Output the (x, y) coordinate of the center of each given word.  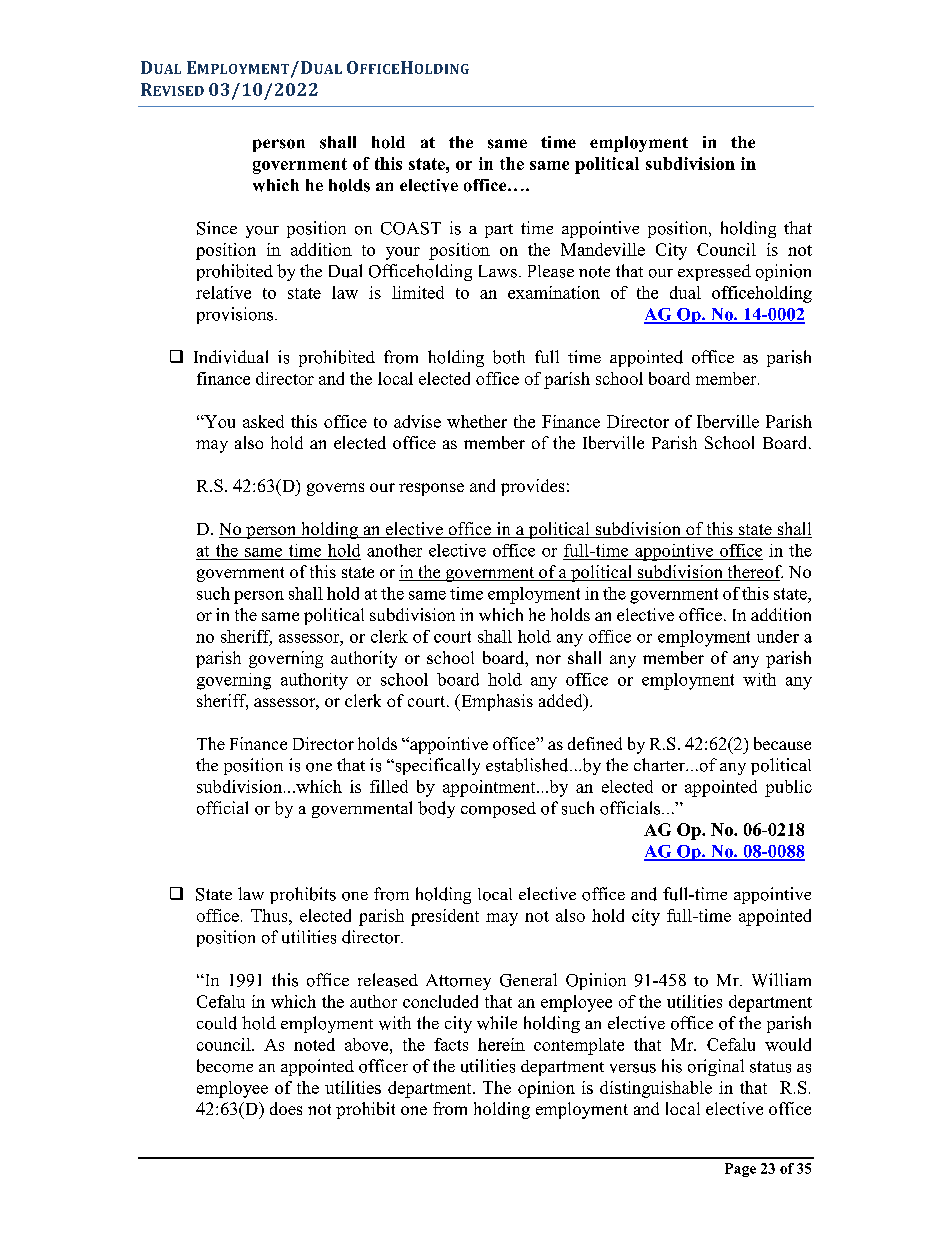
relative (223, 292)
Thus (270, 915)
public (788, 788)
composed (498, 810)
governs (335, 489)
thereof (754, 573)
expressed (714, 272)
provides (532, 487)
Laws (498, 271)
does (286, 1108)
